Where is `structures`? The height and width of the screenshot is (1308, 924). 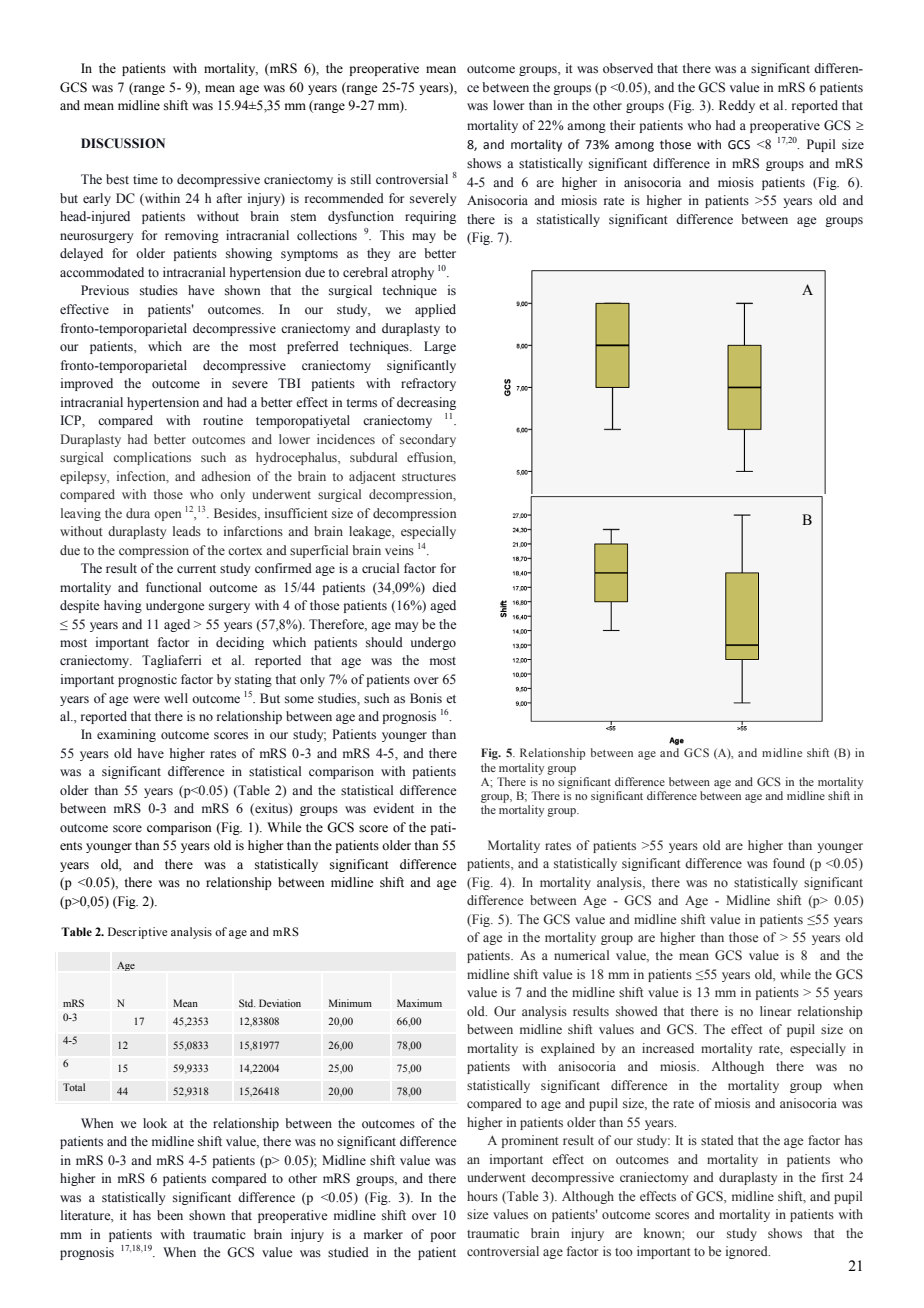 structures is located at coordinates (429, 477).
